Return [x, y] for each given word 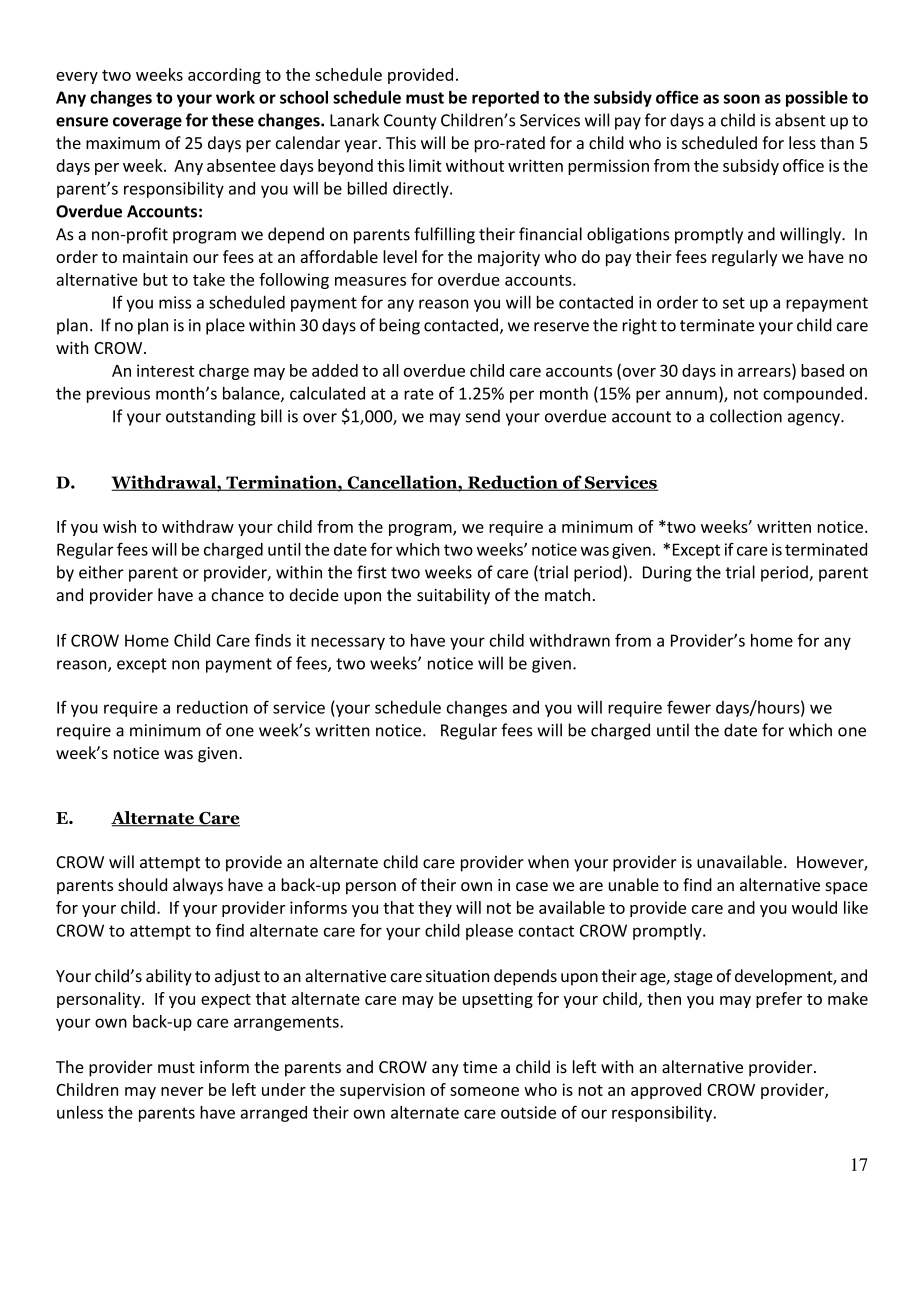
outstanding [211, 417]
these [233, 120]
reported [505, 99]
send [483, 416]
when [548, 862]
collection [746, 416]
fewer [689, 707]
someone [484, 1091]
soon [742, 99]
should [142, 884]
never [182, 1091]
